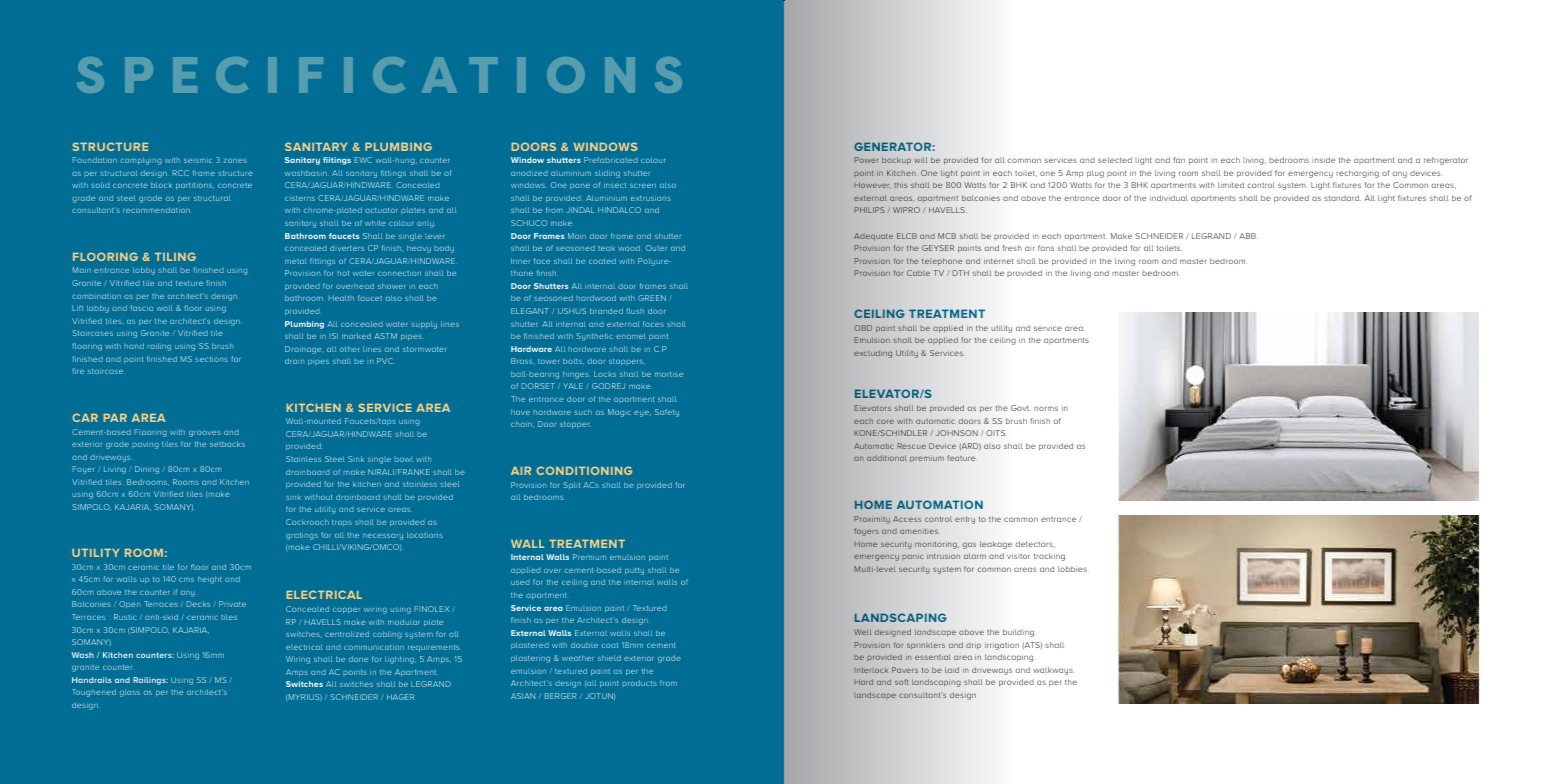 This image has width=1568, height=784. What do you see at coordinates (913, 557) in the image?
I see `panic` at bounding box center [913, 557].
